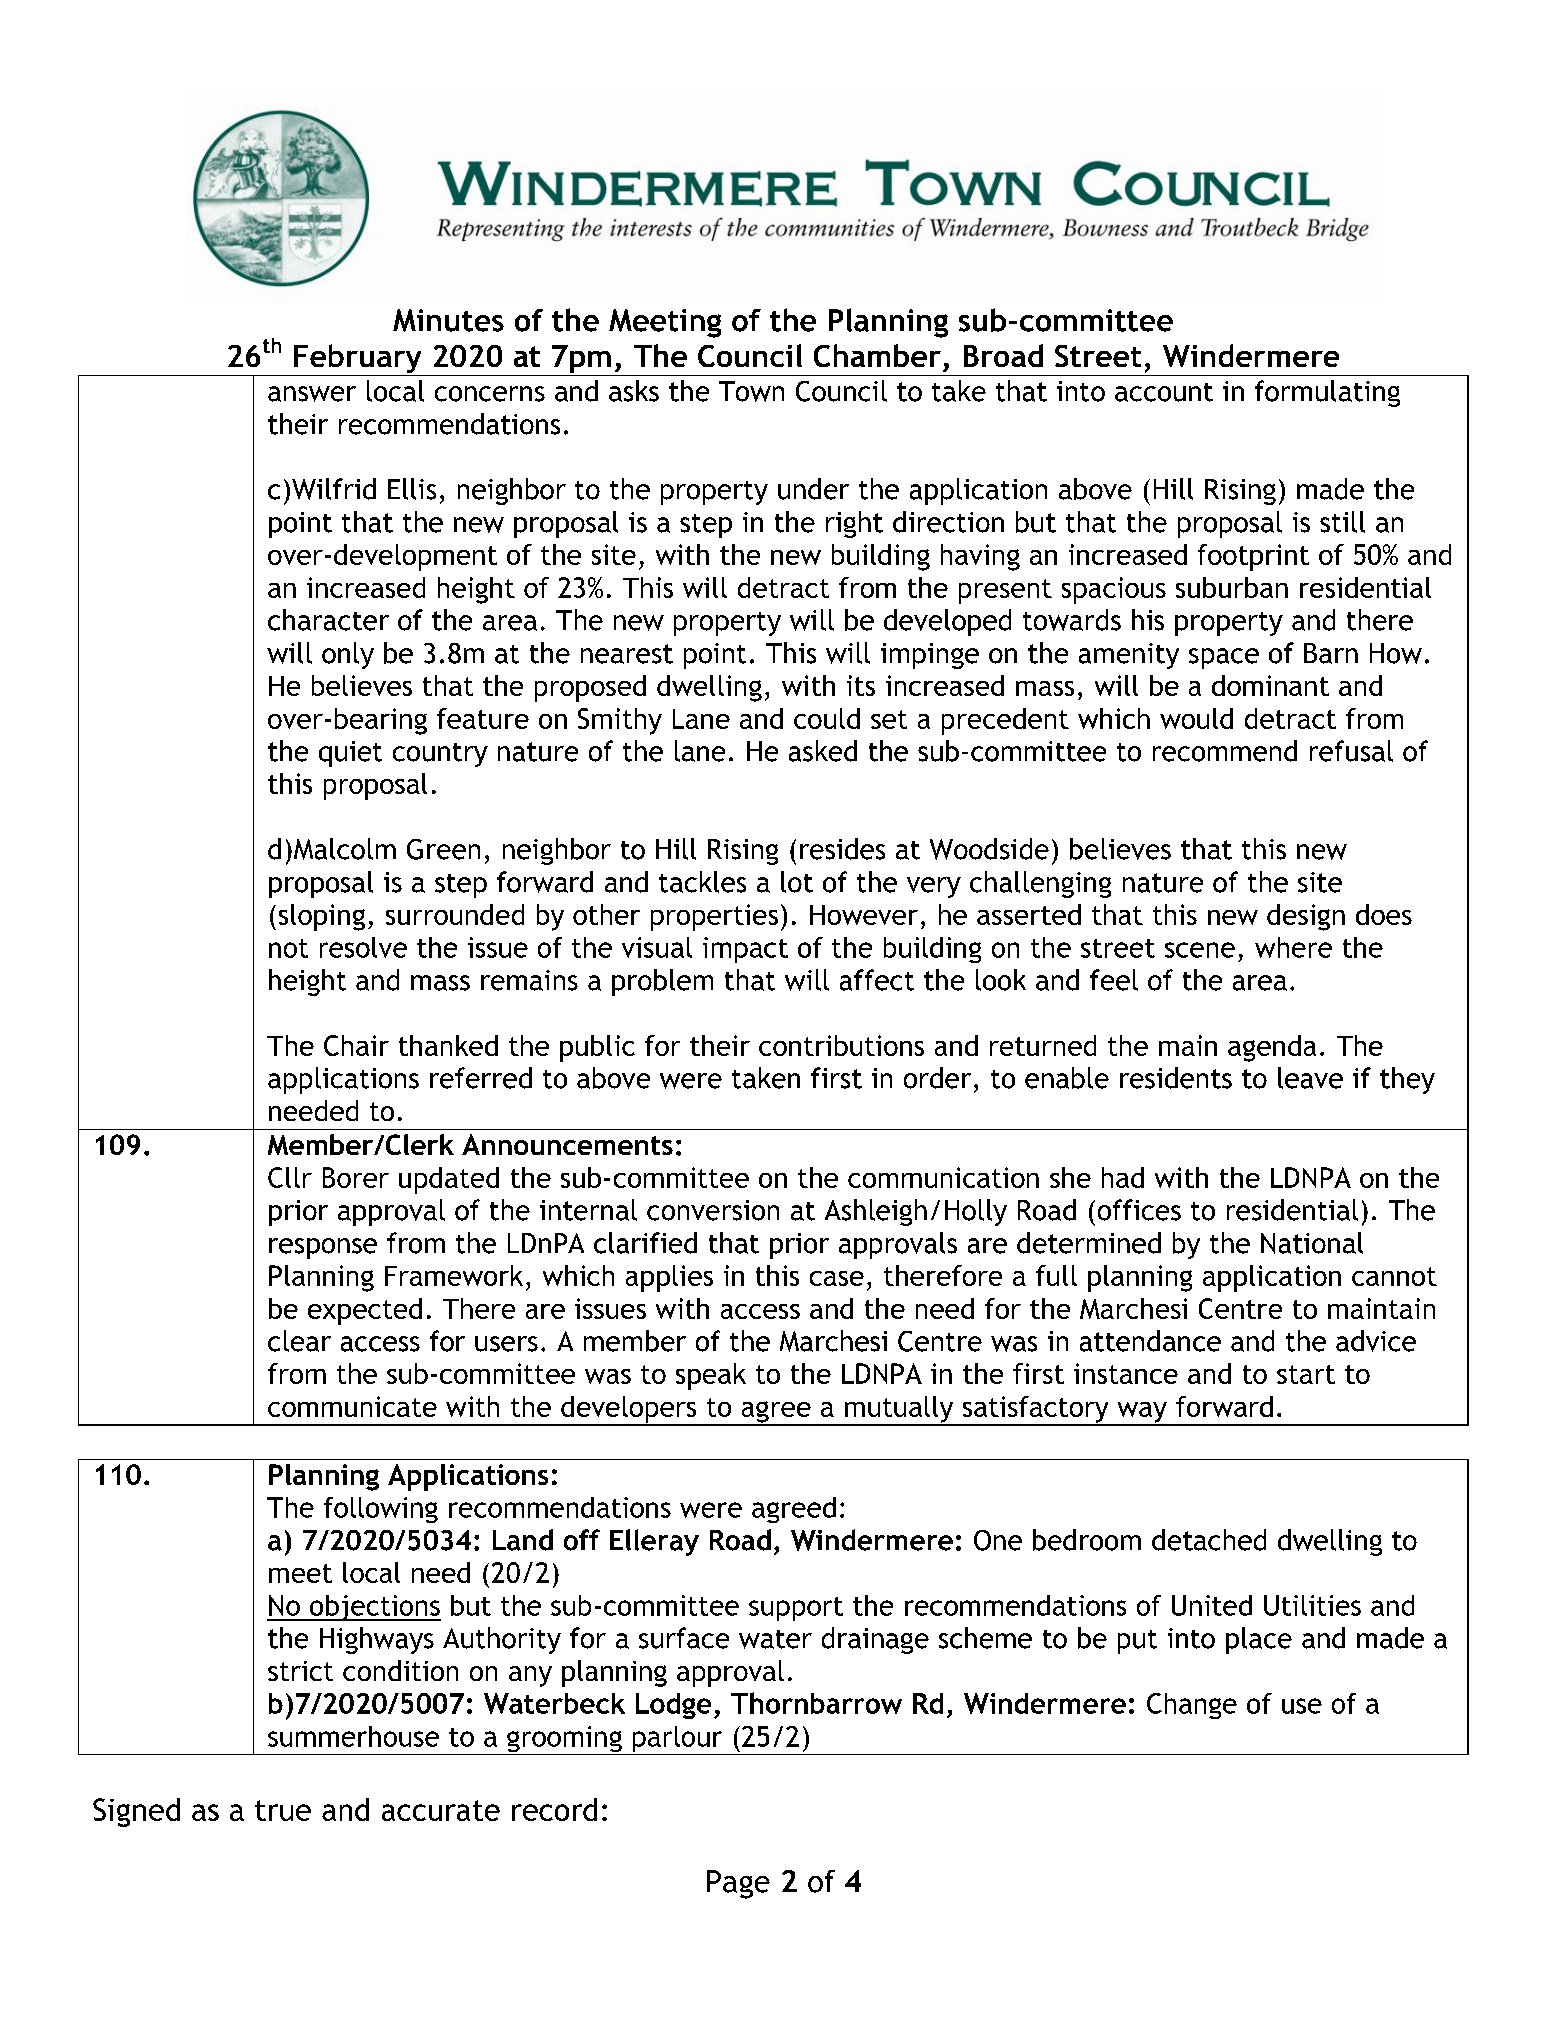 This screenshot has height=2028, width=1567. What do you see at coordinates (283, 1810) in the screenshot?
I see `true` at bounding box center [283, 1810].
